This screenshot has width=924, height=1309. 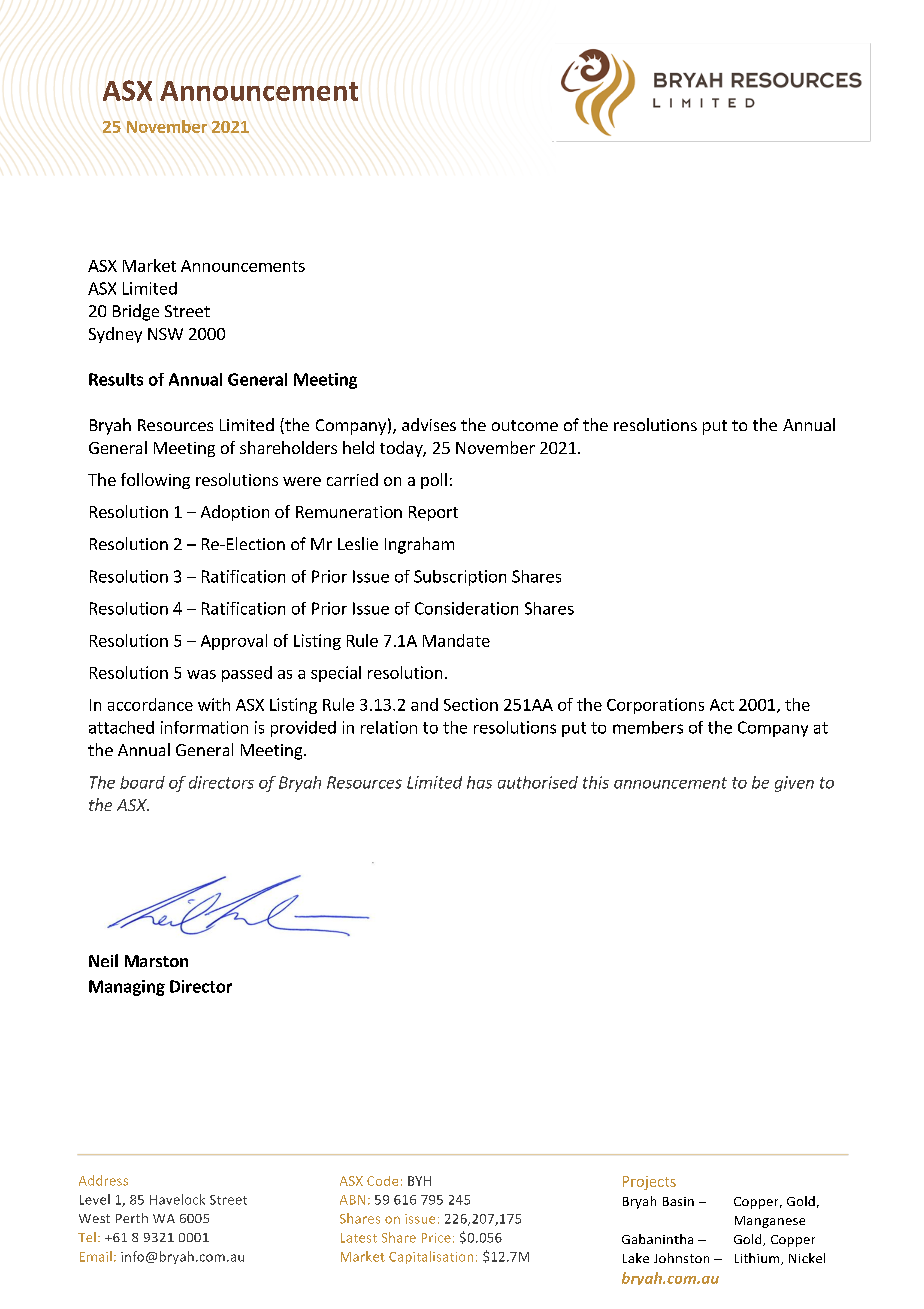 What do you see at coordinates (794, 784) in the screenshot?
I see `given` at bounding box center [794, 784].
